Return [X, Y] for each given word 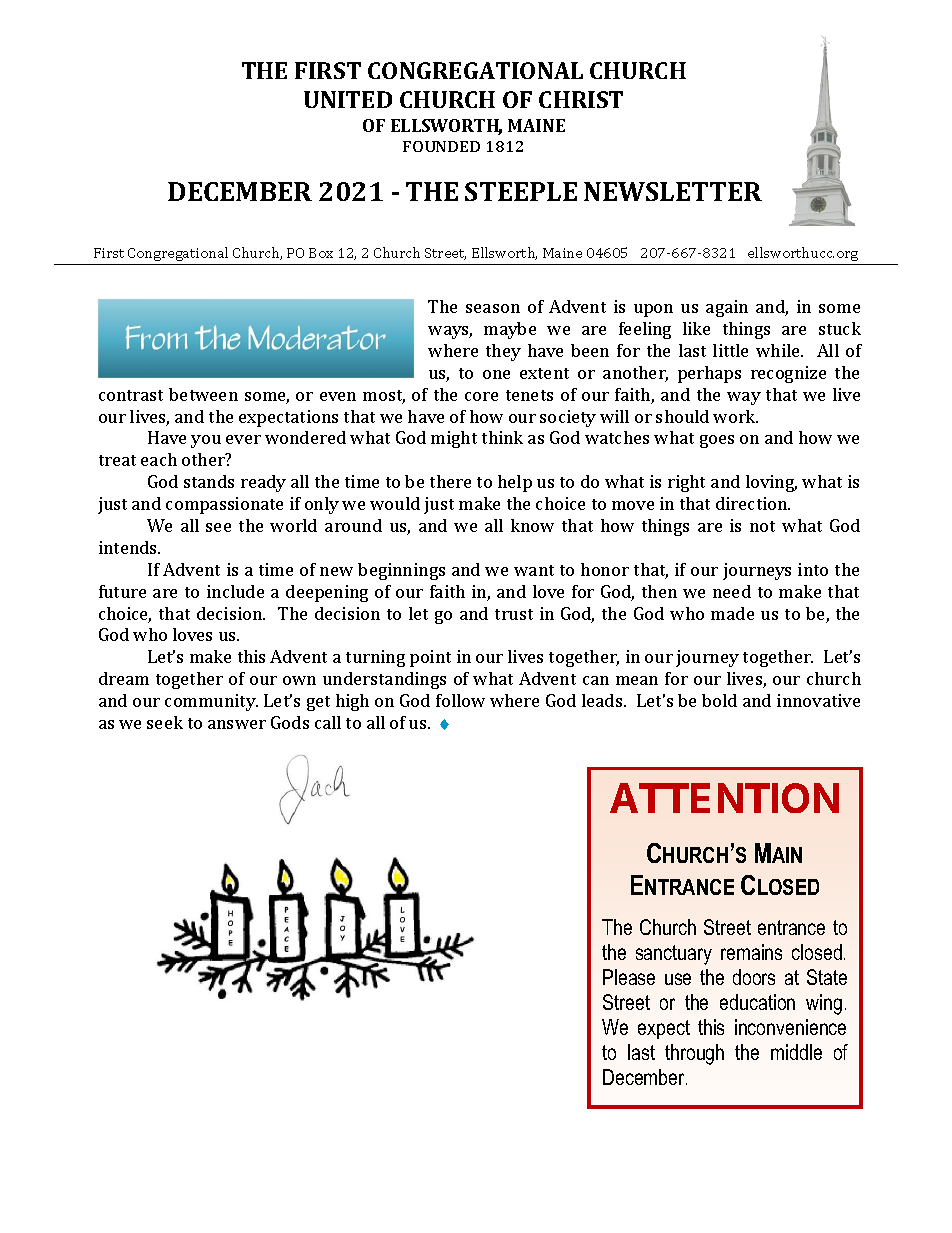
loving [771, 483]
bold [719, 700]
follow [460, 700]
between [203, 394]
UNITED [348, 99]
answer [237, 724]
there [450, 481]
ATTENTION [724, 798]
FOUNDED [441, 146]
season [493, 308]
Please [629, 977]
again [727, 308]
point [430, 658]
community [211, 702]
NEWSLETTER [673, 191]
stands [209, 481]
